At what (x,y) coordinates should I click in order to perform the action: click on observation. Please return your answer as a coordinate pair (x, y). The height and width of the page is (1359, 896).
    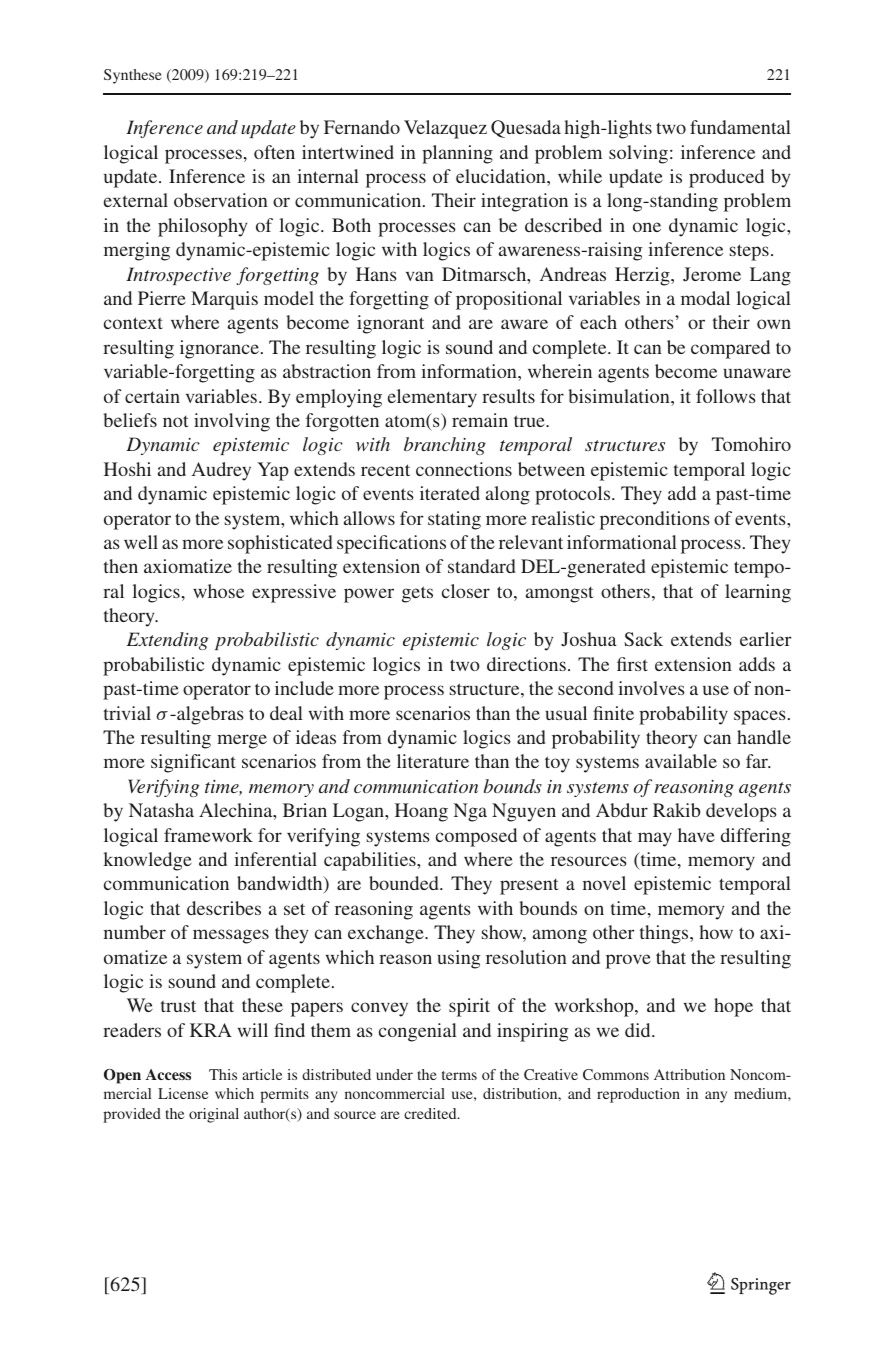
    Looking at the image, I should click on (221, 200).
